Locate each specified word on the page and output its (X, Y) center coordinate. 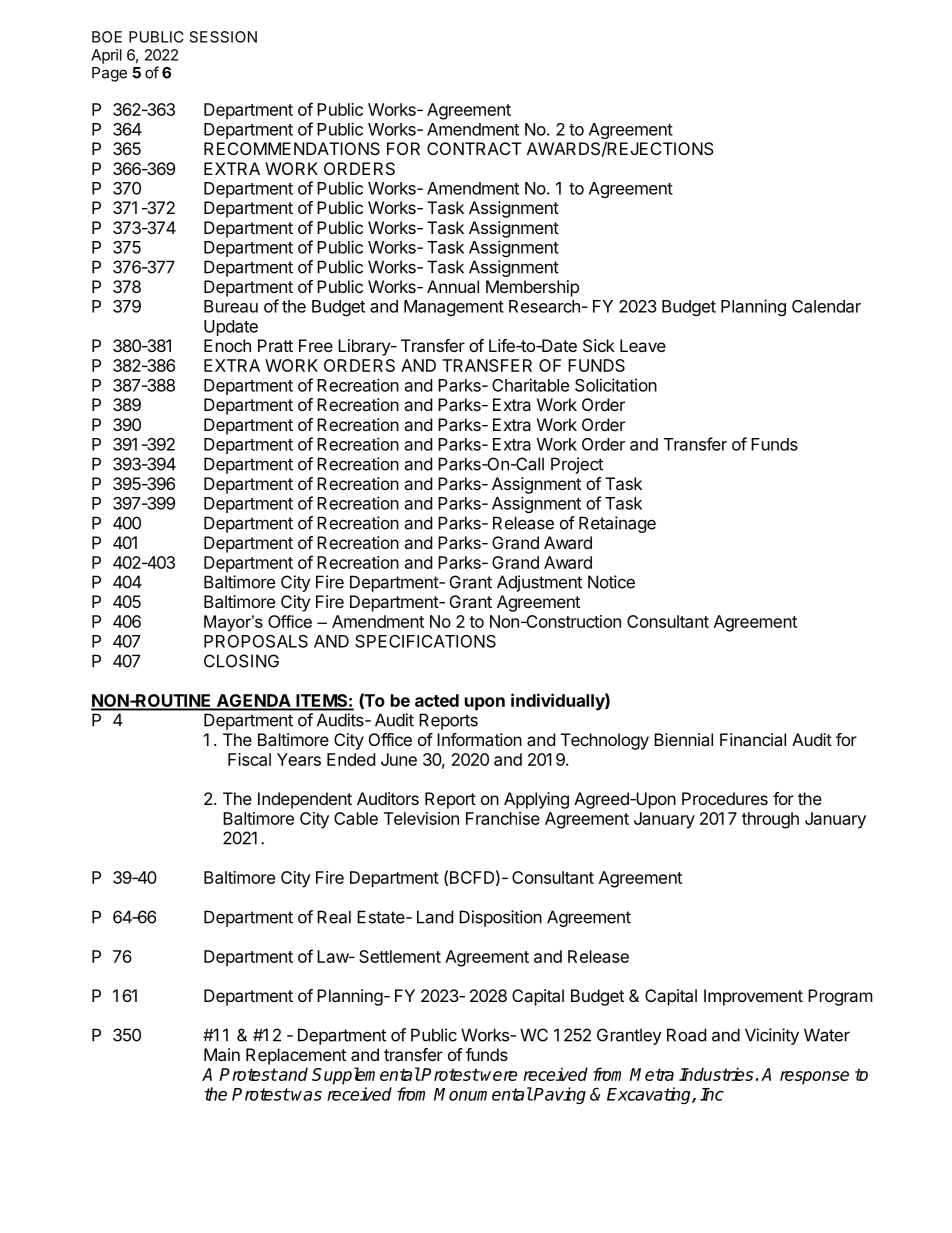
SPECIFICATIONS (425, 641)
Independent (305, 800)
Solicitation (616, 385)
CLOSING (241, 661)
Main (222, 1054)
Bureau (231, 306)
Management (454, 308)
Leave (643, 345)
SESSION (223, 37)
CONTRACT (474, 148)
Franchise (503, 818)
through (770, 820)
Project (577, 465)
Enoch (227, 345)
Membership (532, 288)
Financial (753, 739)
